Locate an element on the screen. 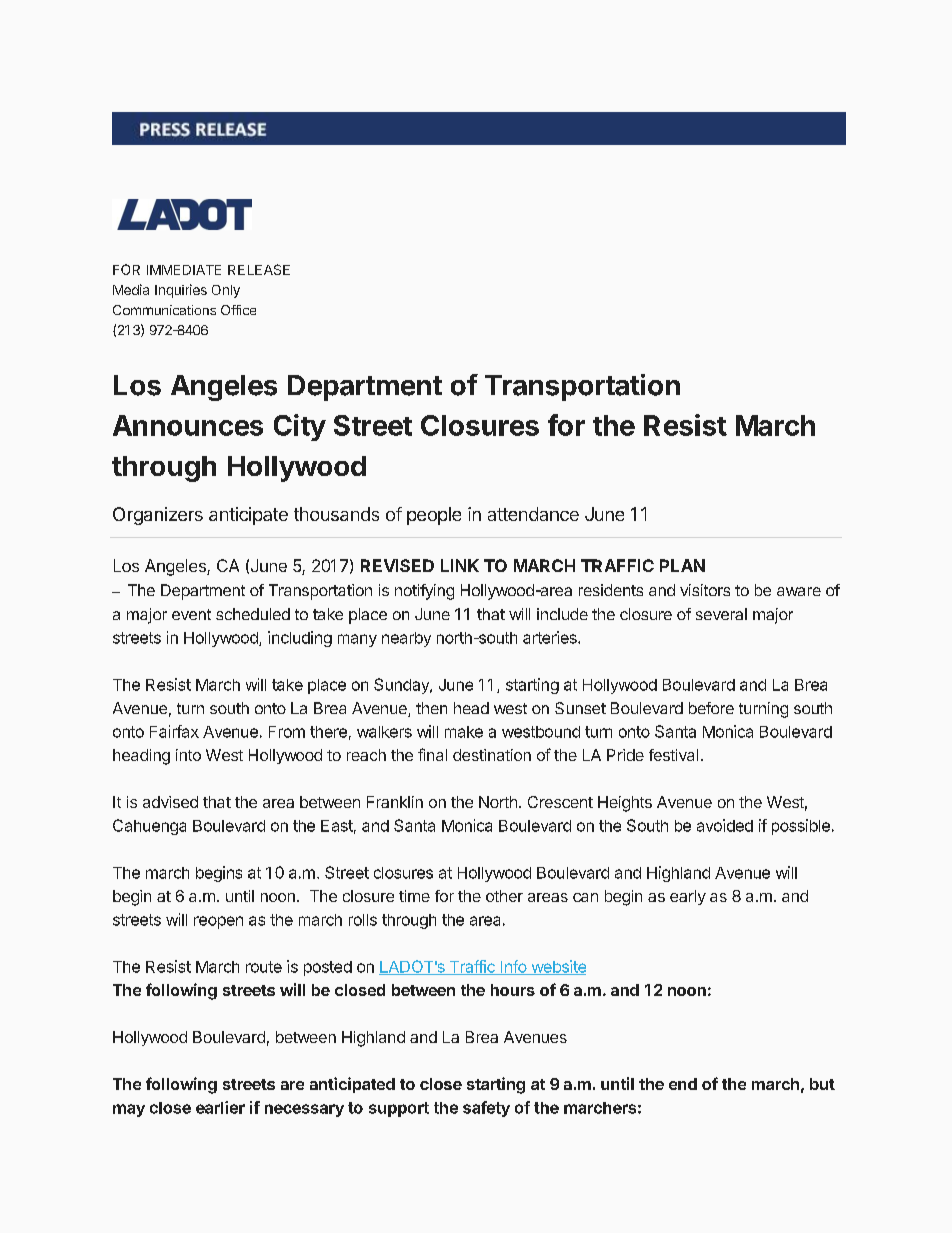  earlier is located at coordinates (220, 1107).
